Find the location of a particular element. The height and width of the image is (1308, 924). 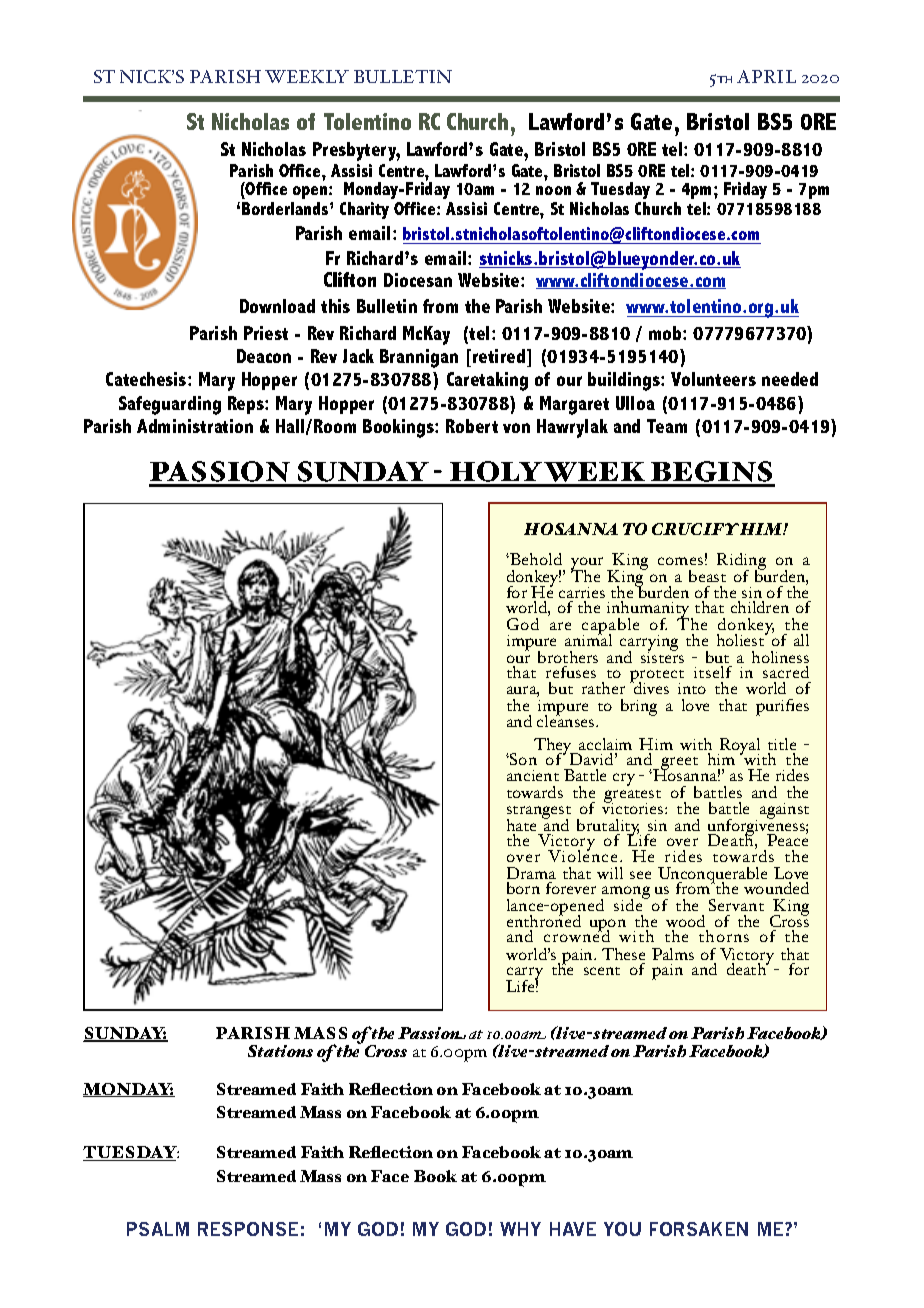

Borderlands is located at coordinates (286, 208).
